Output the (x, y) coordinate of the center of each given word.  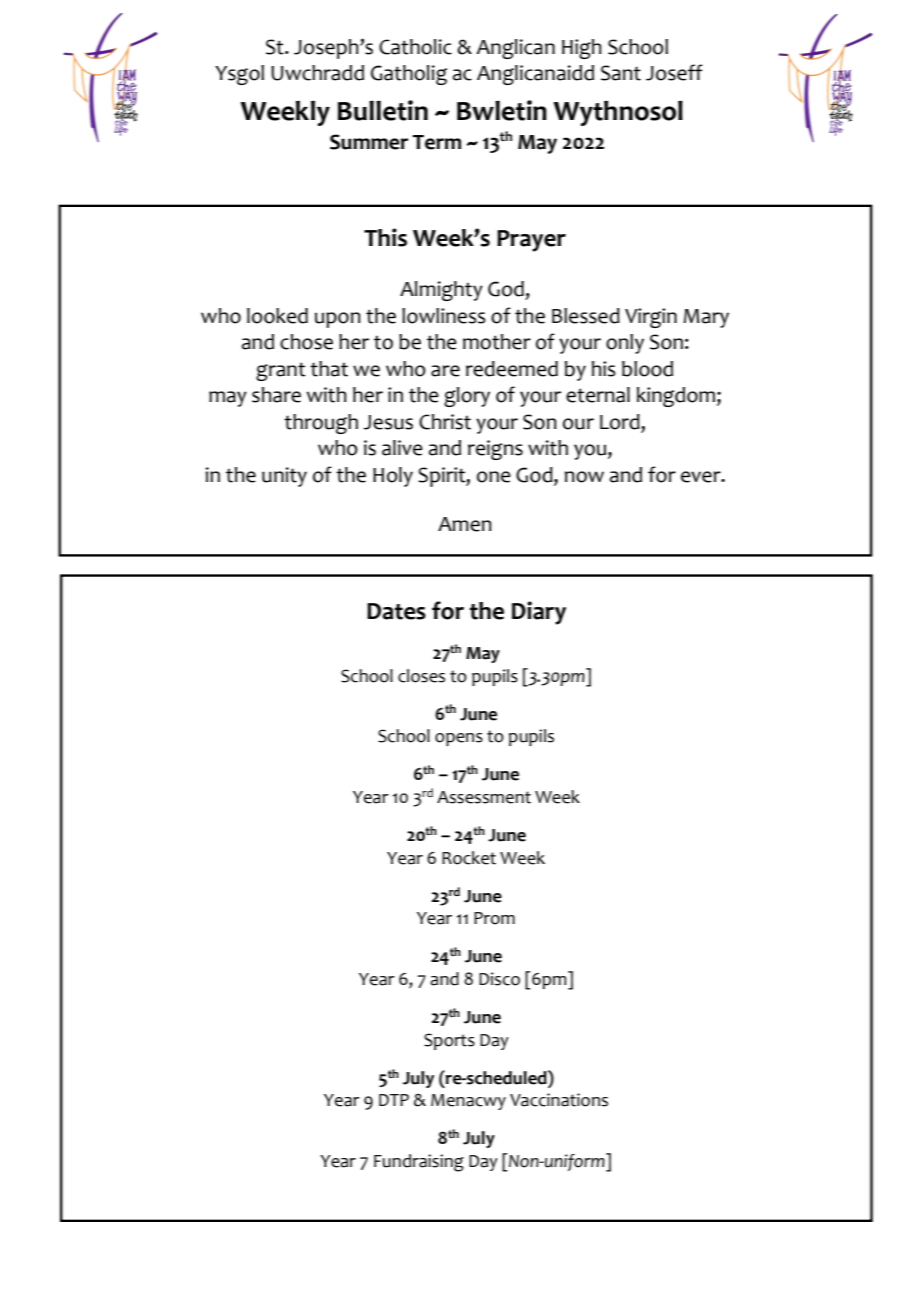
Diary (539, 613)
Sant (621, 73)
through (321, 424)
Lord (621, 422)
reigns (495, 450)
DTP (394, 1100)
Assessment (484, 797)
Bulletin (383, 110)
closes (421, 676)
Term (436, 142)
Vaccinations (559, 1100)
